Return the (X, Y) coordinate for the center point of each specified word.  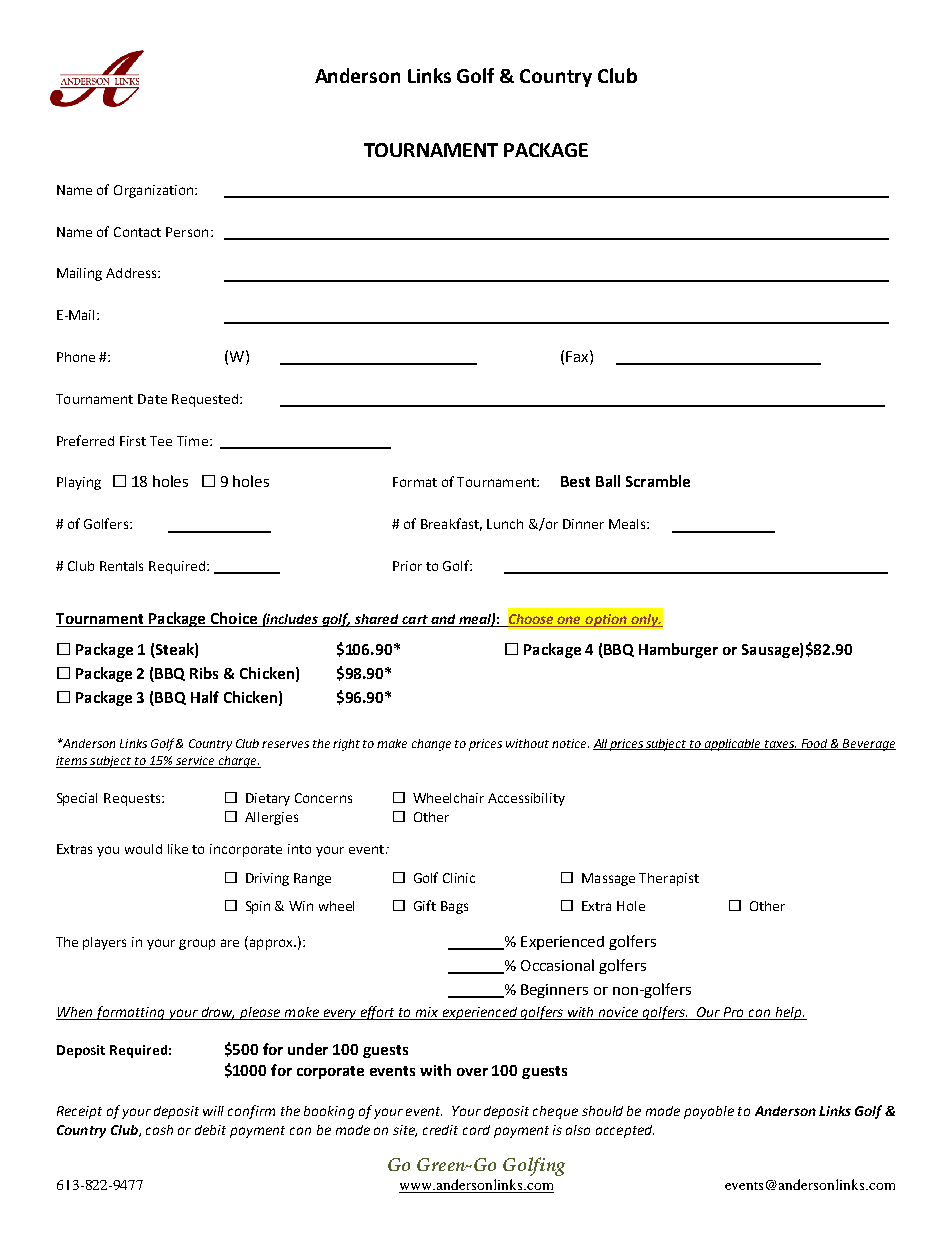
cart (415, 621)
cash (159, 1130)
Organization (155, 191)
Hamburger (678, 650)
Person (187, 232)
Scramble (658, 481)
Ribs (204, 673)
